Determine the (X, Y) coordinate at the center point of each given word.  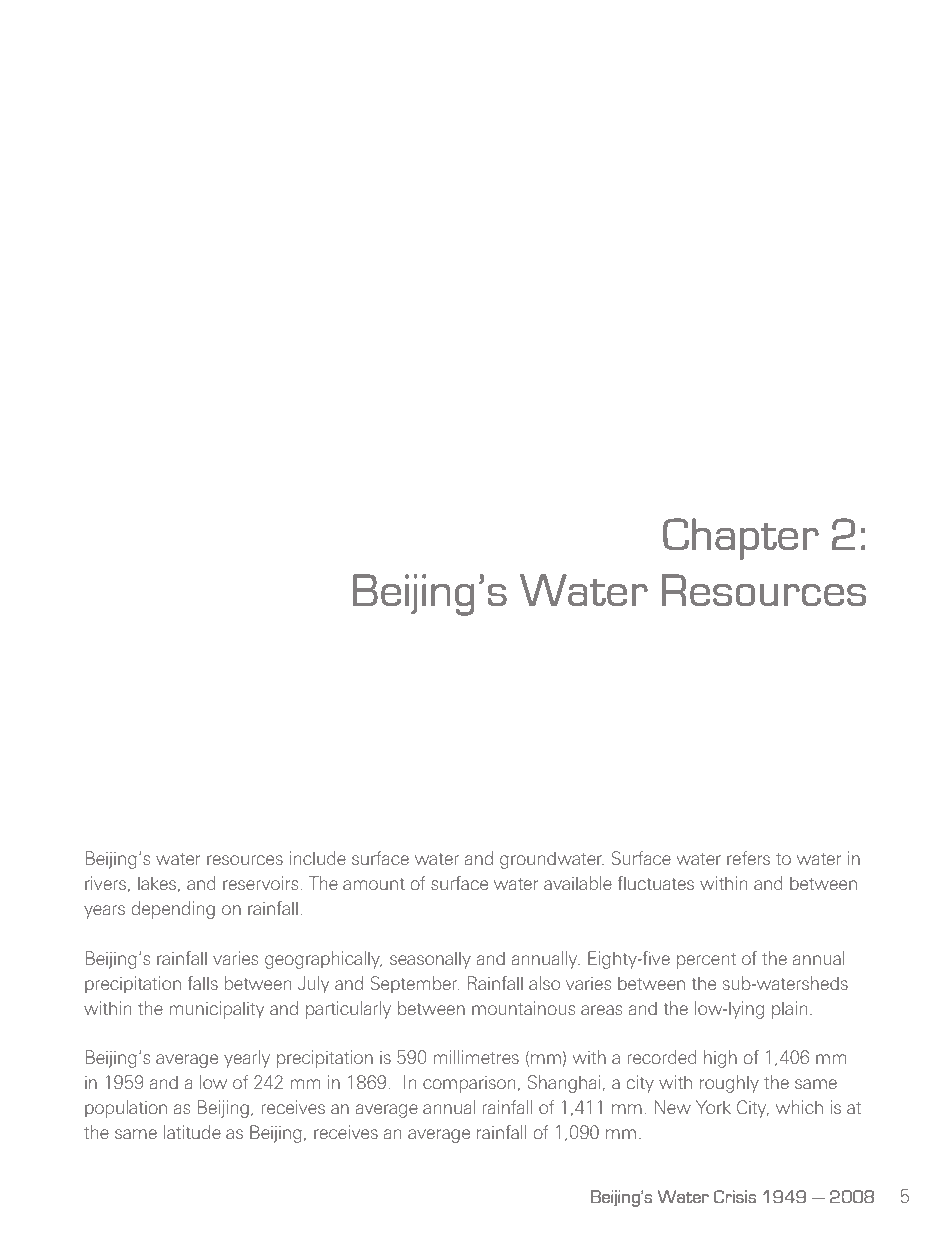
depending (173, 910)
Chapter (741, 539)
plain (789, 1010)
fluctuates (656, 883)
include (318, 858)
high (720, 1059)
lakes (157, 883)
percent (706, 961)
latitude (192, 1132)
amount (374, 884)
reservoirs (260, 883)
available (578, 883)
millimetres (476, 1057)
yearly (247, 1059)
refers (748, 858)
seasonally (430, 960)
